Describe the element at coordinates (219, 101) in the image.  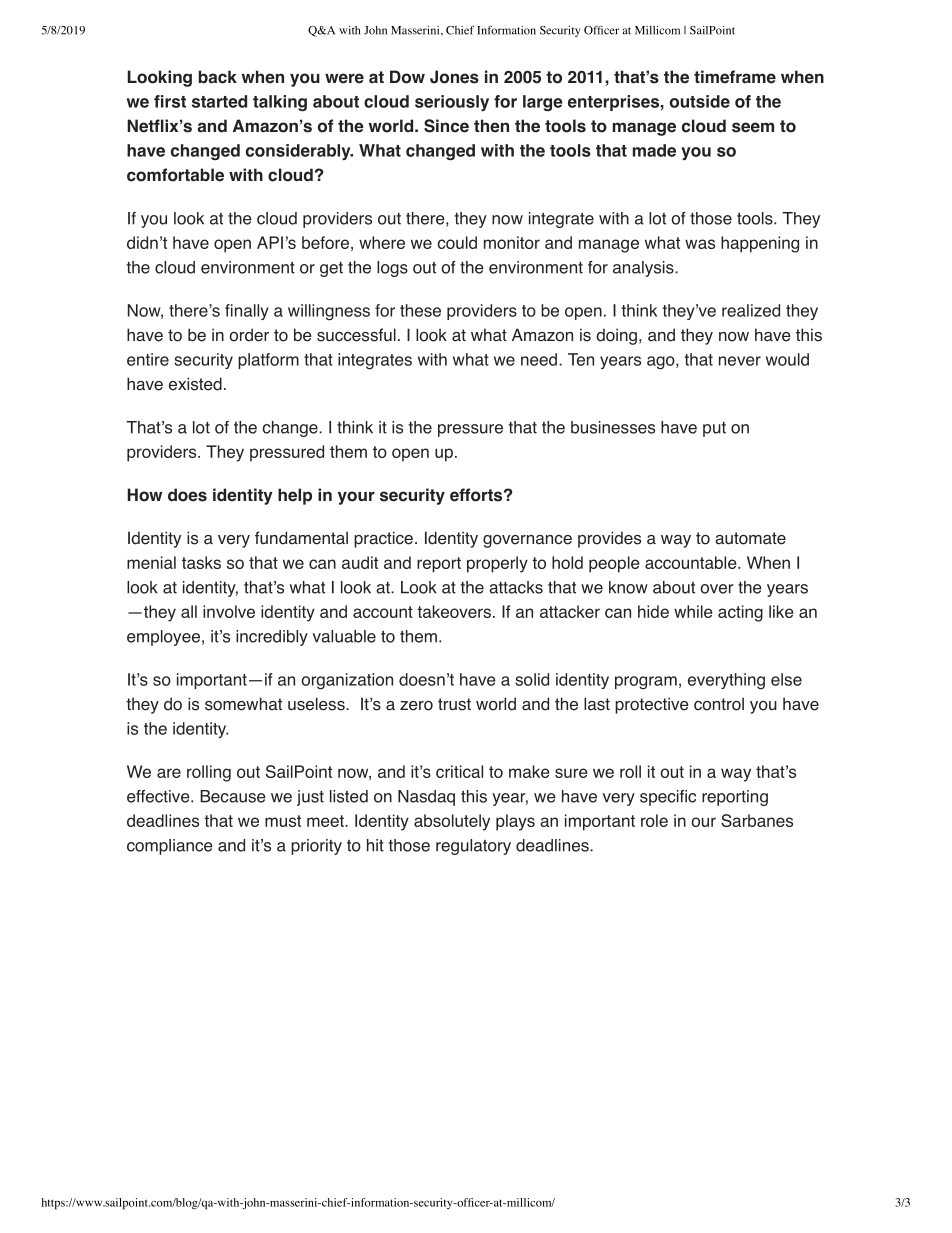
I see `started` at that location.
